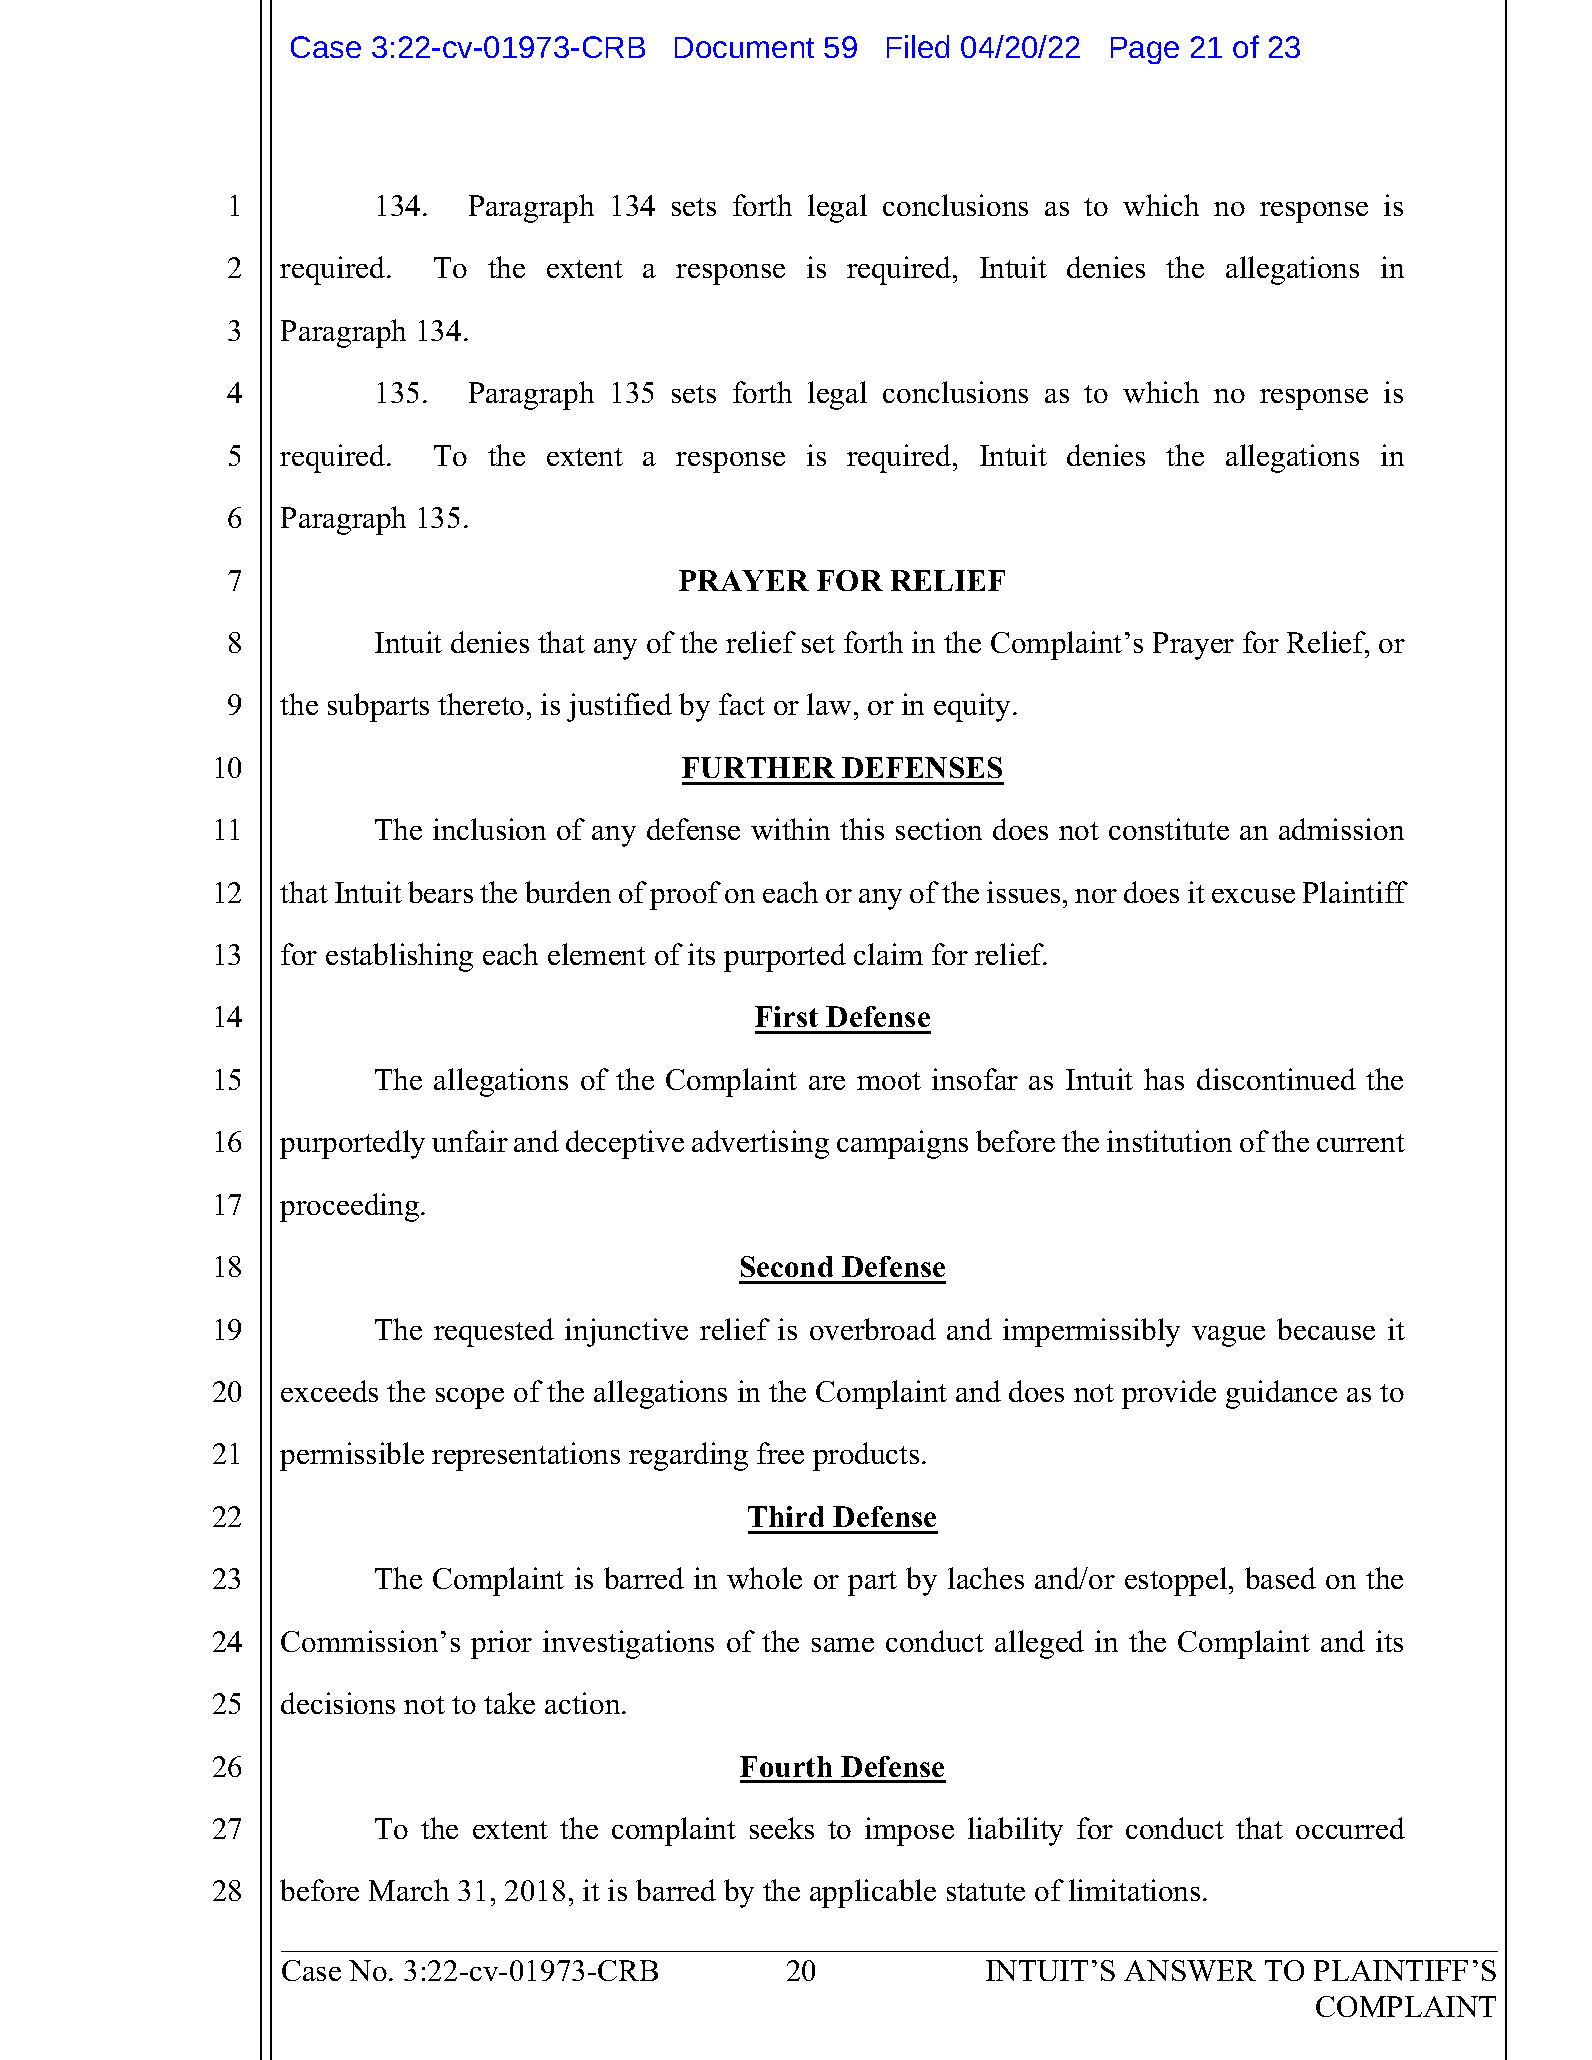  Describe the element at coordinates (409, 1890) in the screenshot. I see `March` at that location.
